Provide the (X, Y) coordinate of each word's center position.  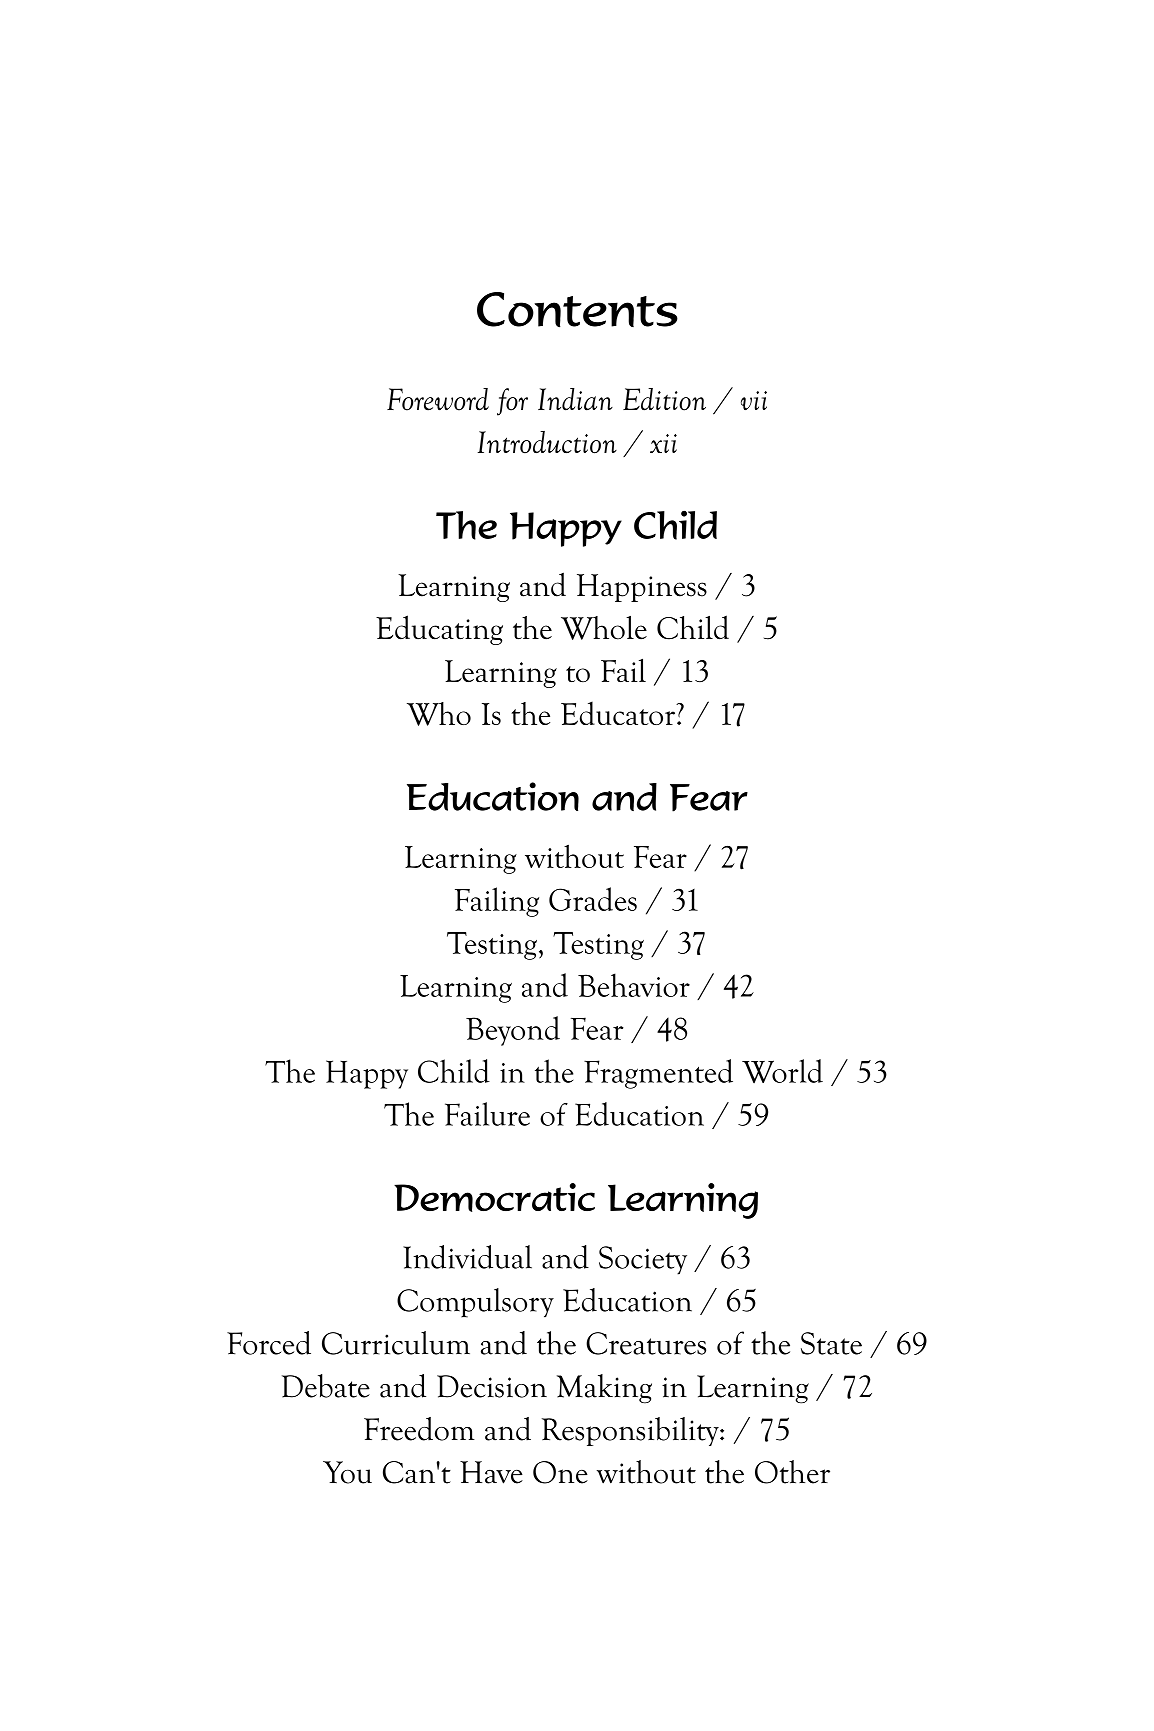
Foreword (438, 399)
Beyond (513, 1031)
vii (754, 400)
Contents (577, 310)
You (347, 1472)
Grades (593, 899)
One (560, 1472)
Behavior (634, 985)
